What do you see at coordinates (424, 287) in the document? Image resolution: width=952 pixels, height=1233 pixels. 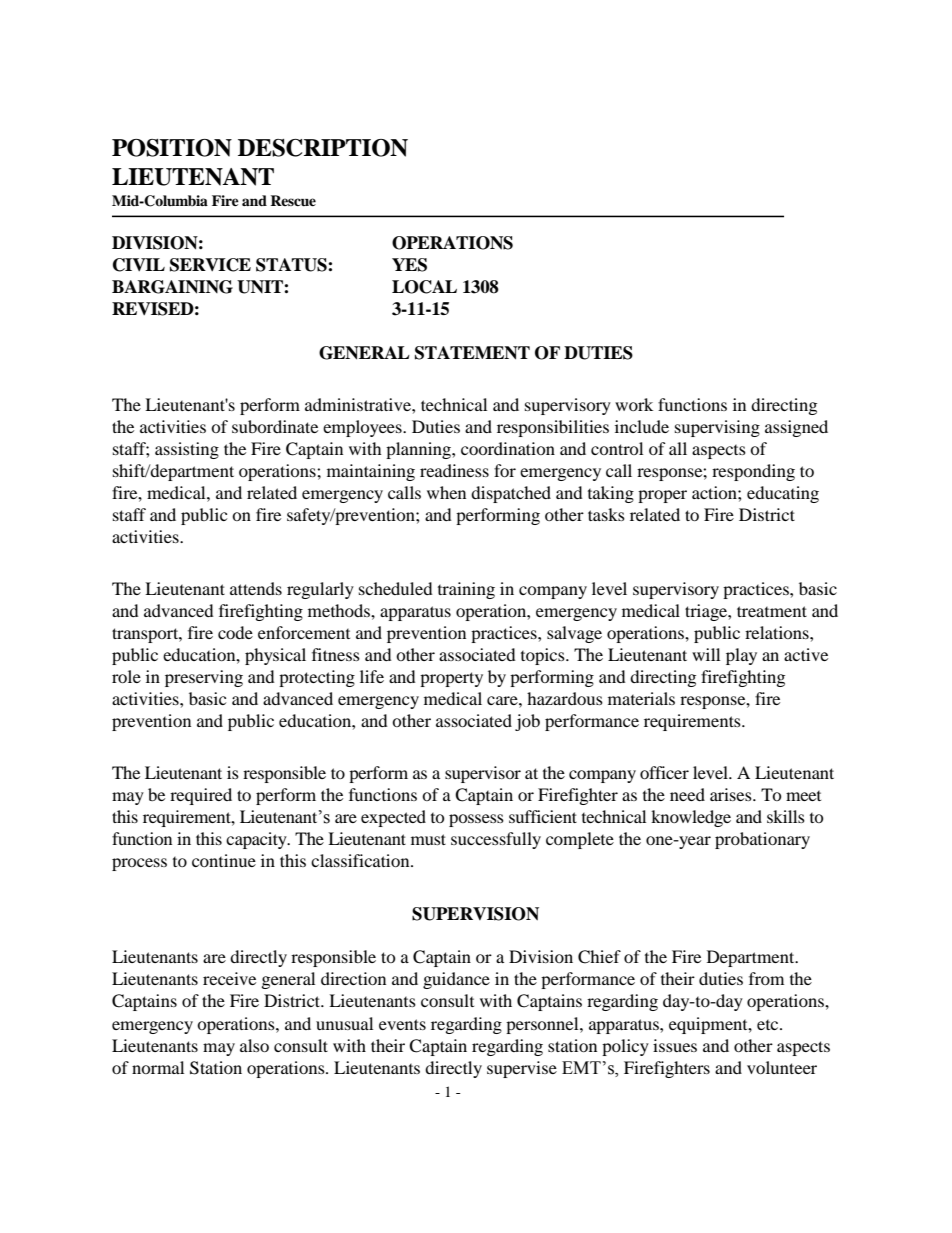 I see `LOCAL` at bounding box center [424, 287].
